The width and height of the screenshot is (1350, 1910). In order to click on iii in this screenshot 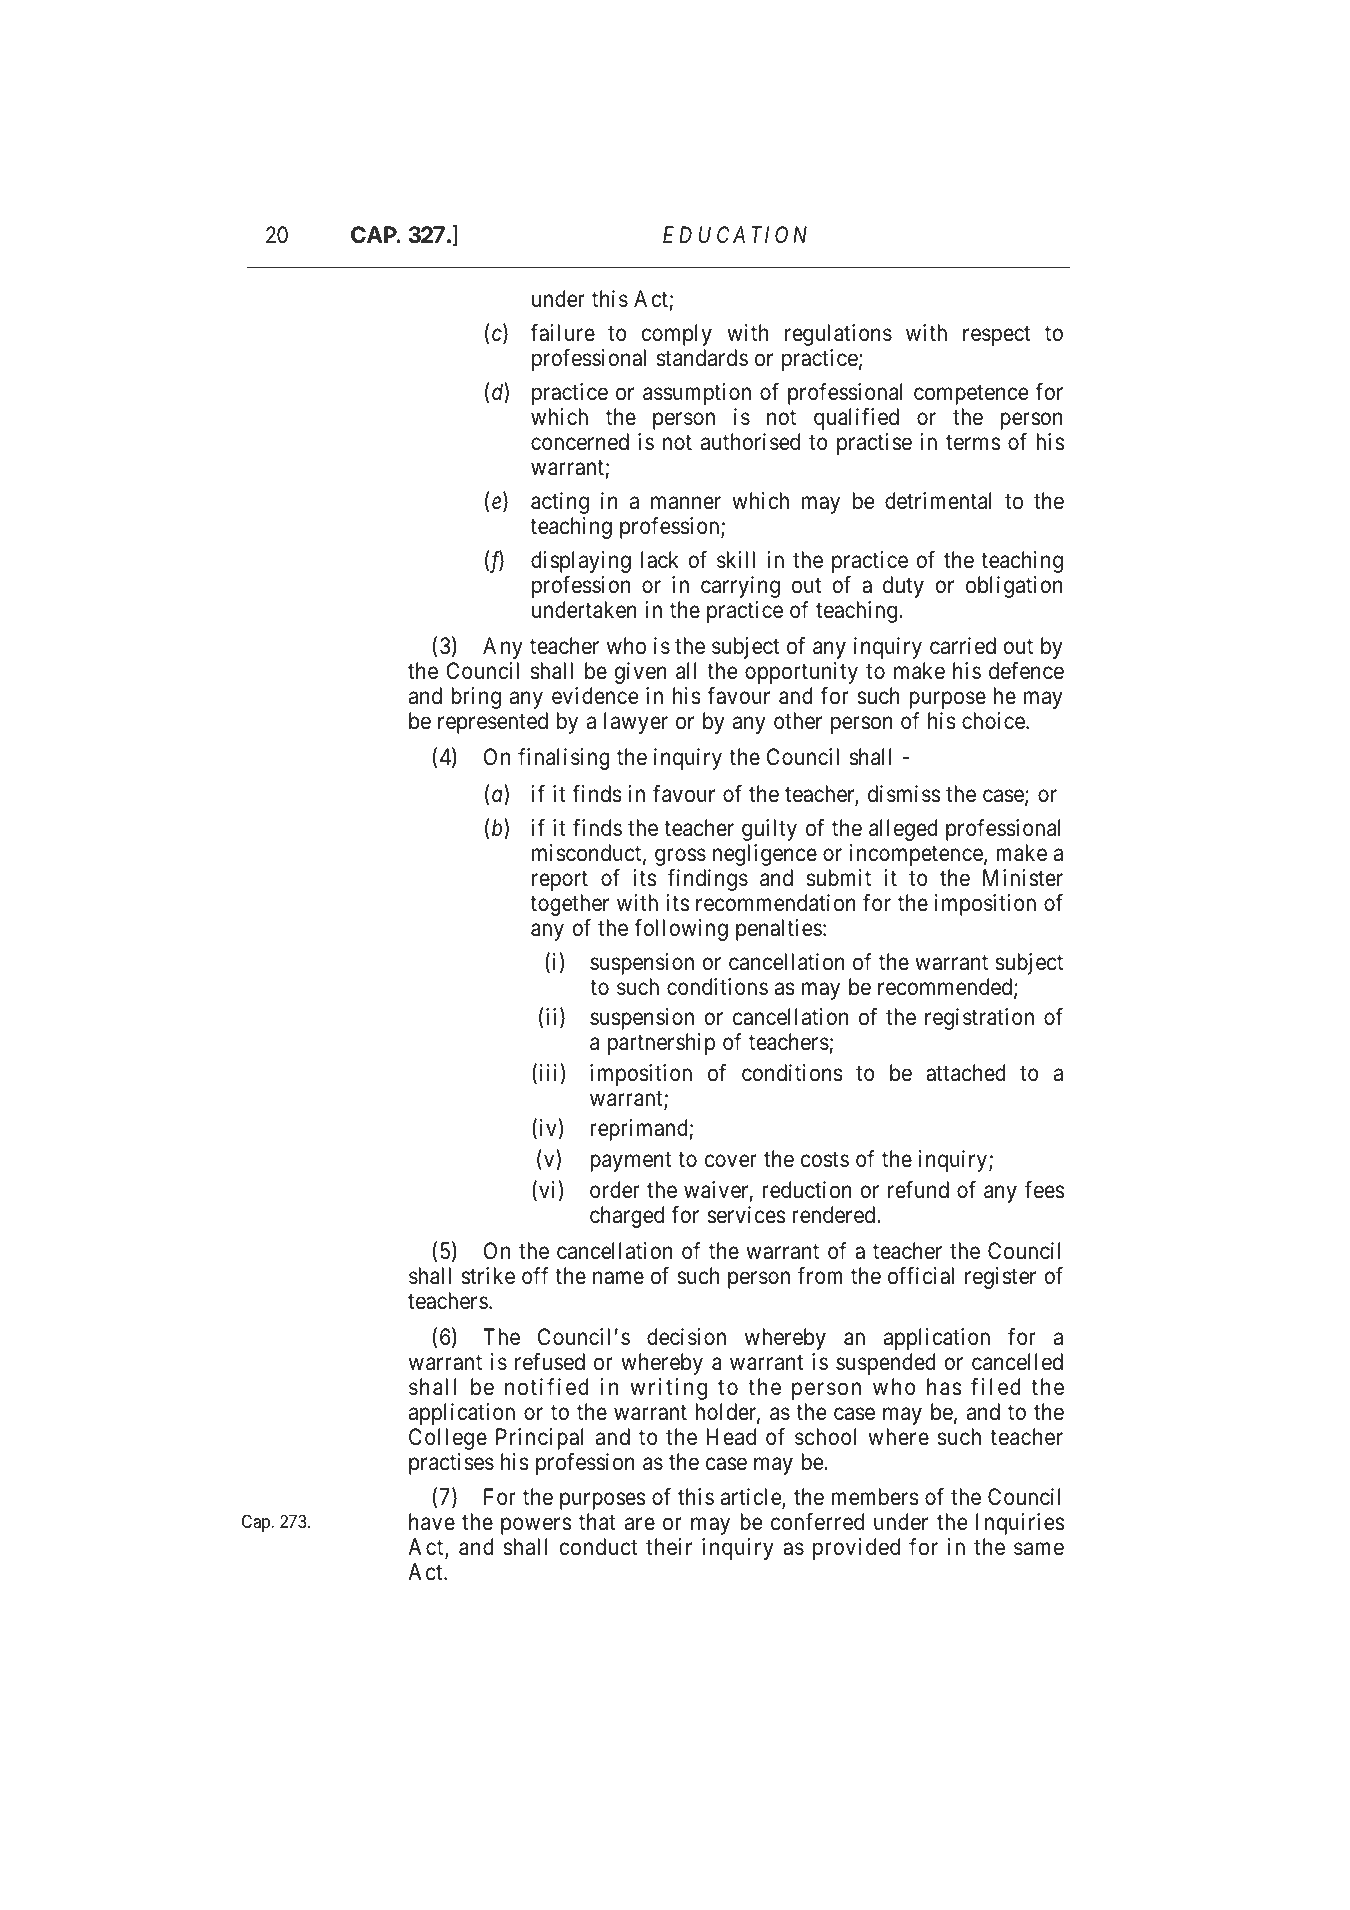, I will do `click(548, 1072)`.
